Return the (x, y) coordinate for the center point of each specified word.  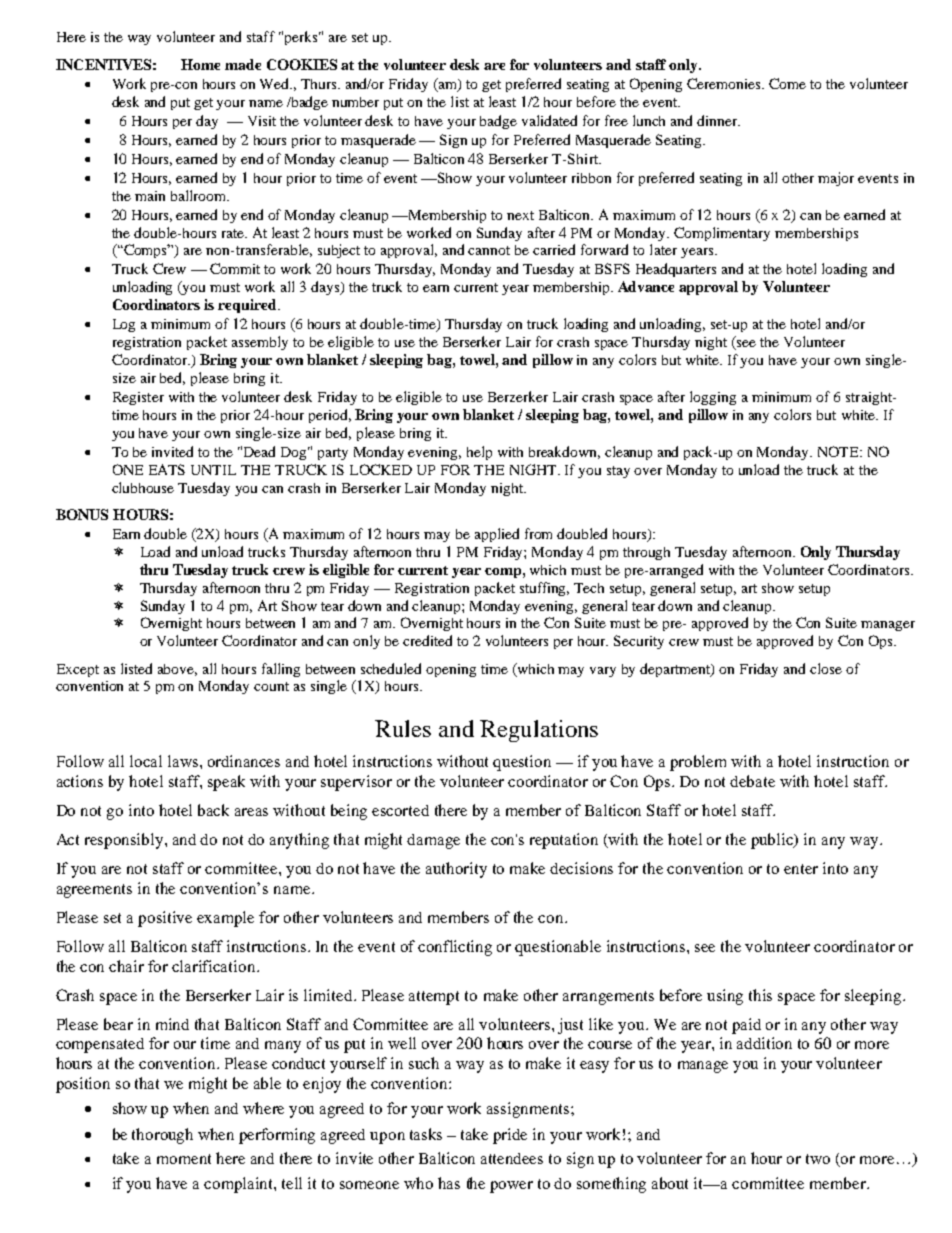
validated (549, 120)
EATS (167, 469)
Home (200, 64)
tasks (426, 1134)
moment (184, 1159)
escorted (400, 810)
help (479, 453)
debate (752, 781)
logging (713, 398)
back (213, 810)
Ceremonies (725, 83)
